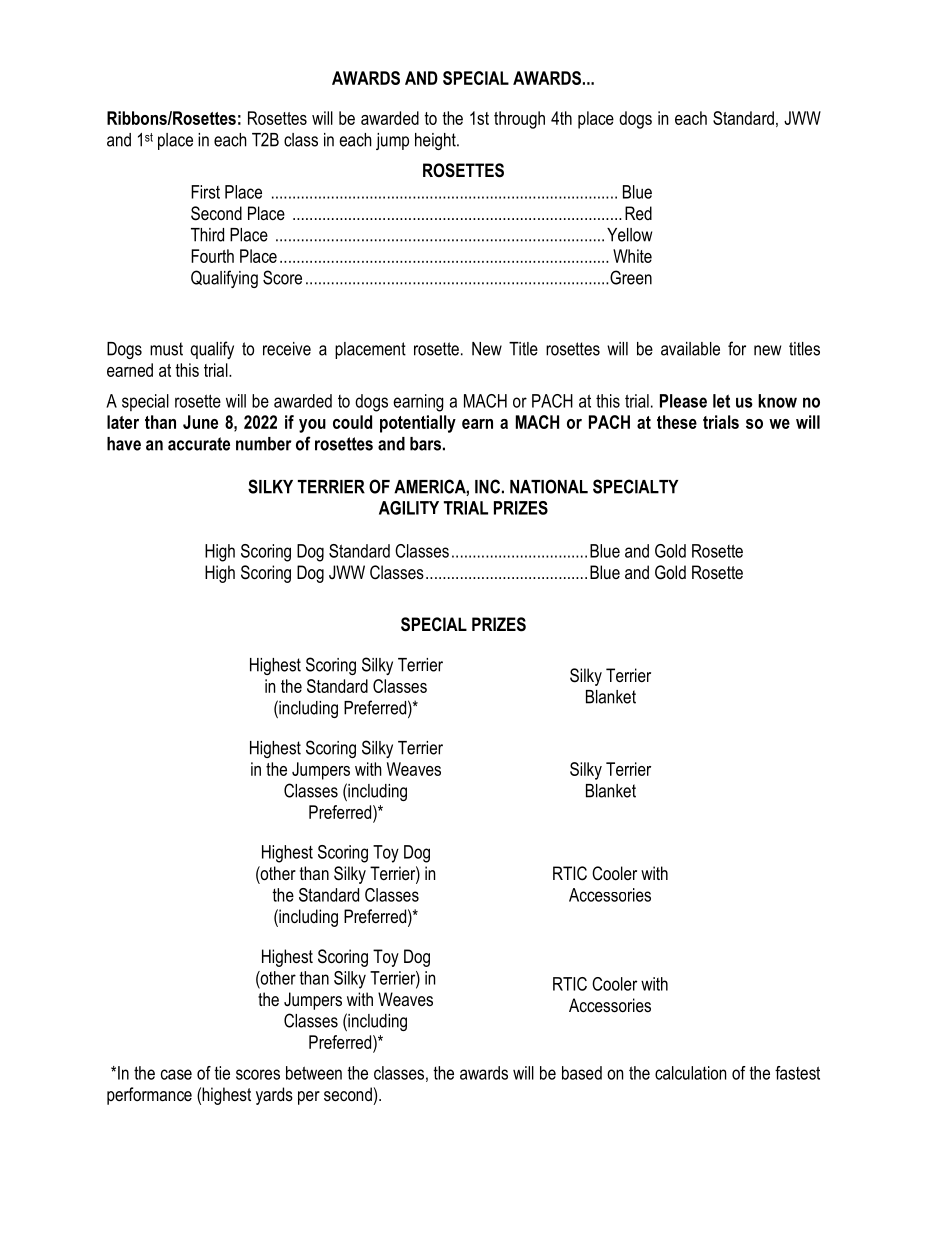  Describe the element at coordinates (199, 444) in the image. I see `accurate` at that location.
